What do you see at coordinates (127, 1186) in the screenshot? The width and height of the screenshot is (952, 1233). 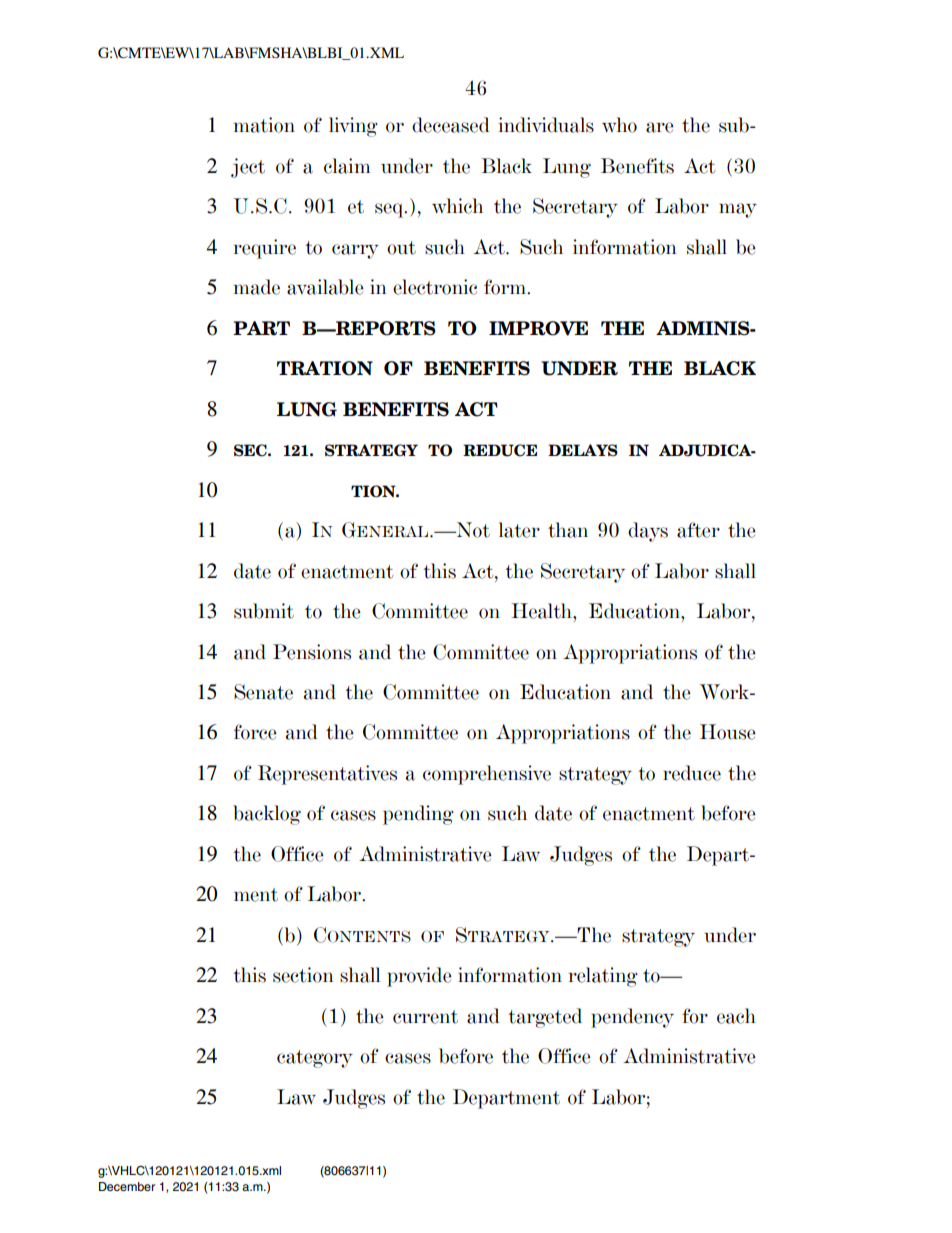 I see `December` at bounding box center [127, 1186].
